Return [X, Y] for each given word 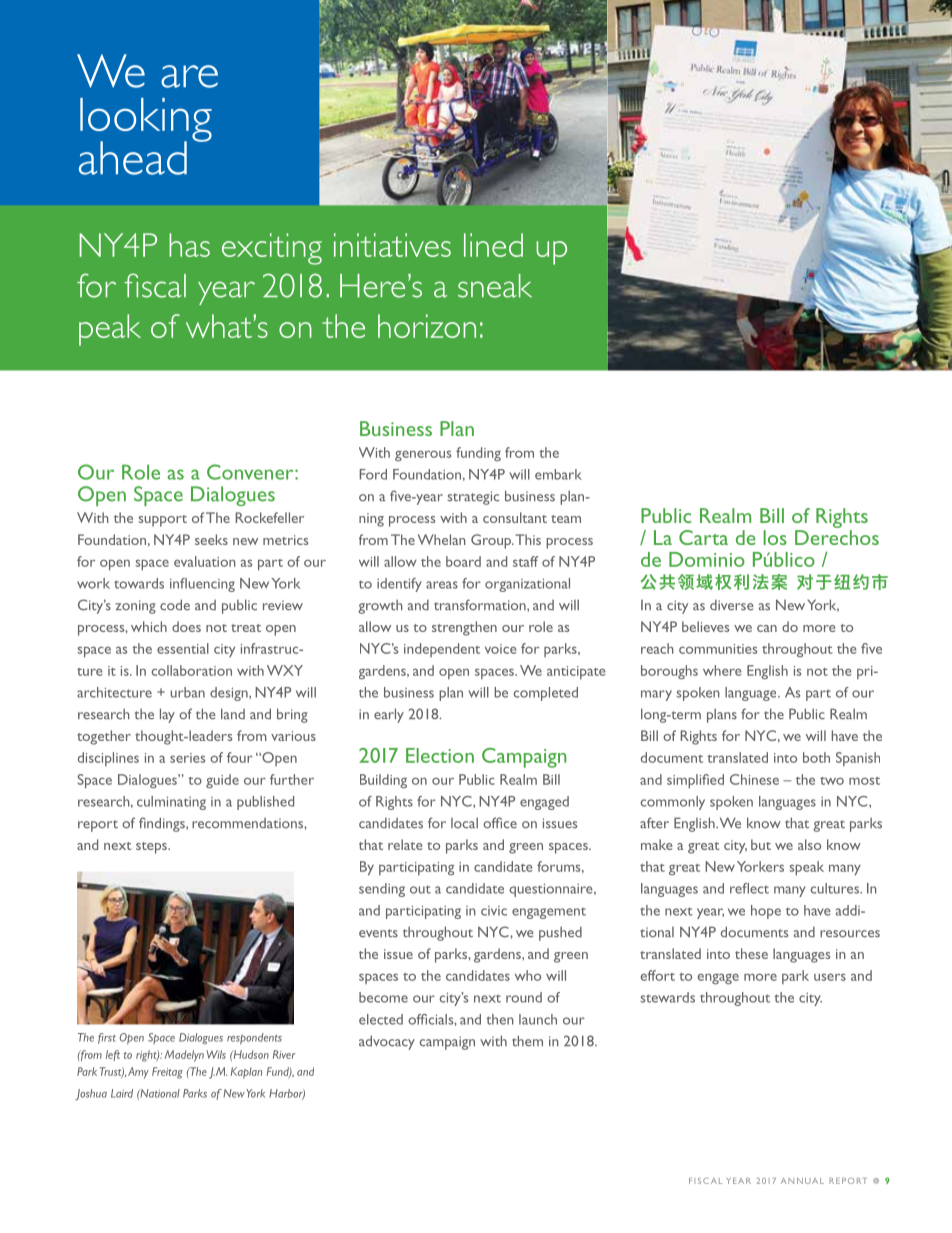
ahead [133, 158]
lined [493, 245]
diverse [732, 605]
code [175, 605]
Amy [138, 1073]
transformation [481, 605]
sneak [495, 286]
